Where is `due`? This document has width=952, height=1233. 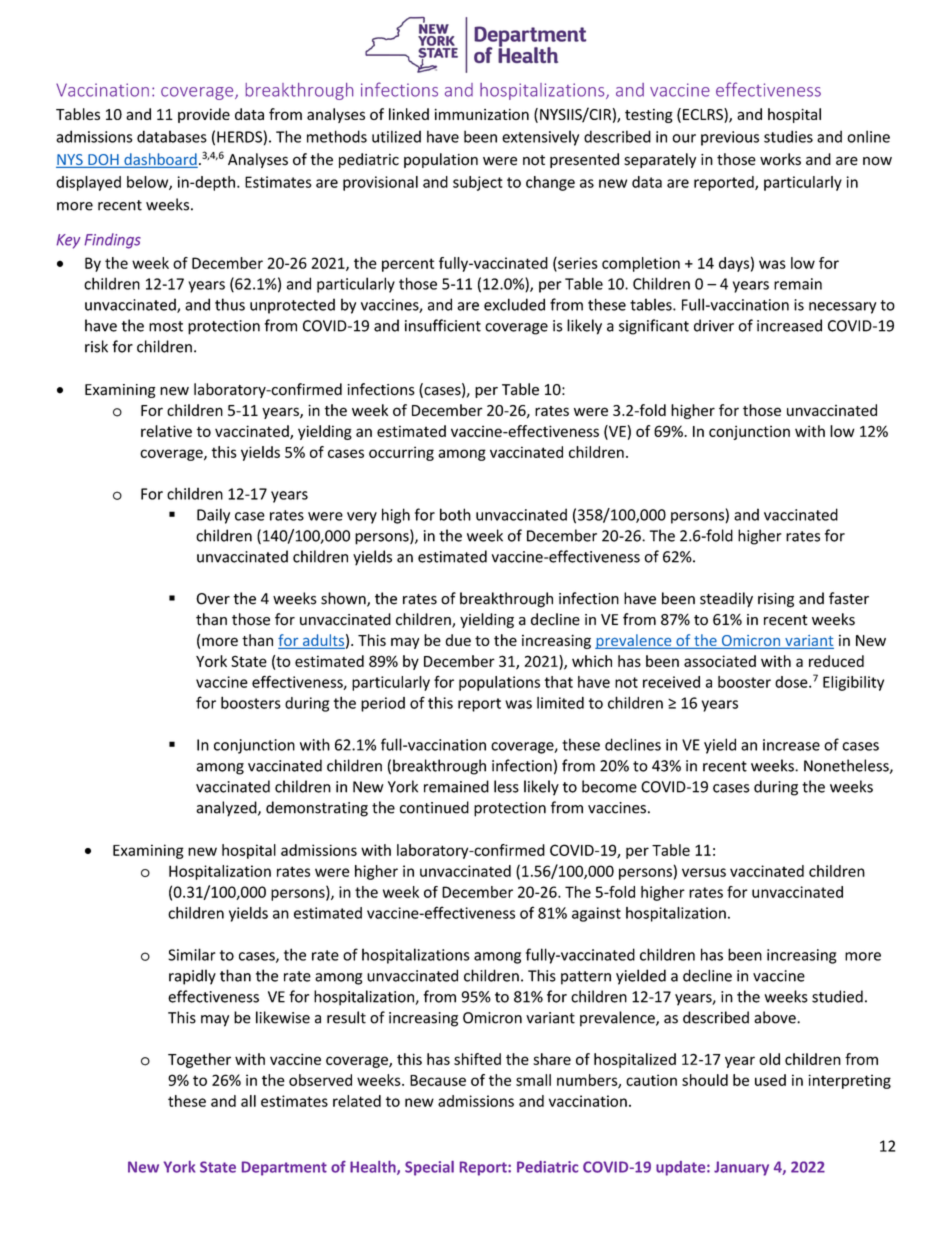
due is located at coordinates (458, 640).
